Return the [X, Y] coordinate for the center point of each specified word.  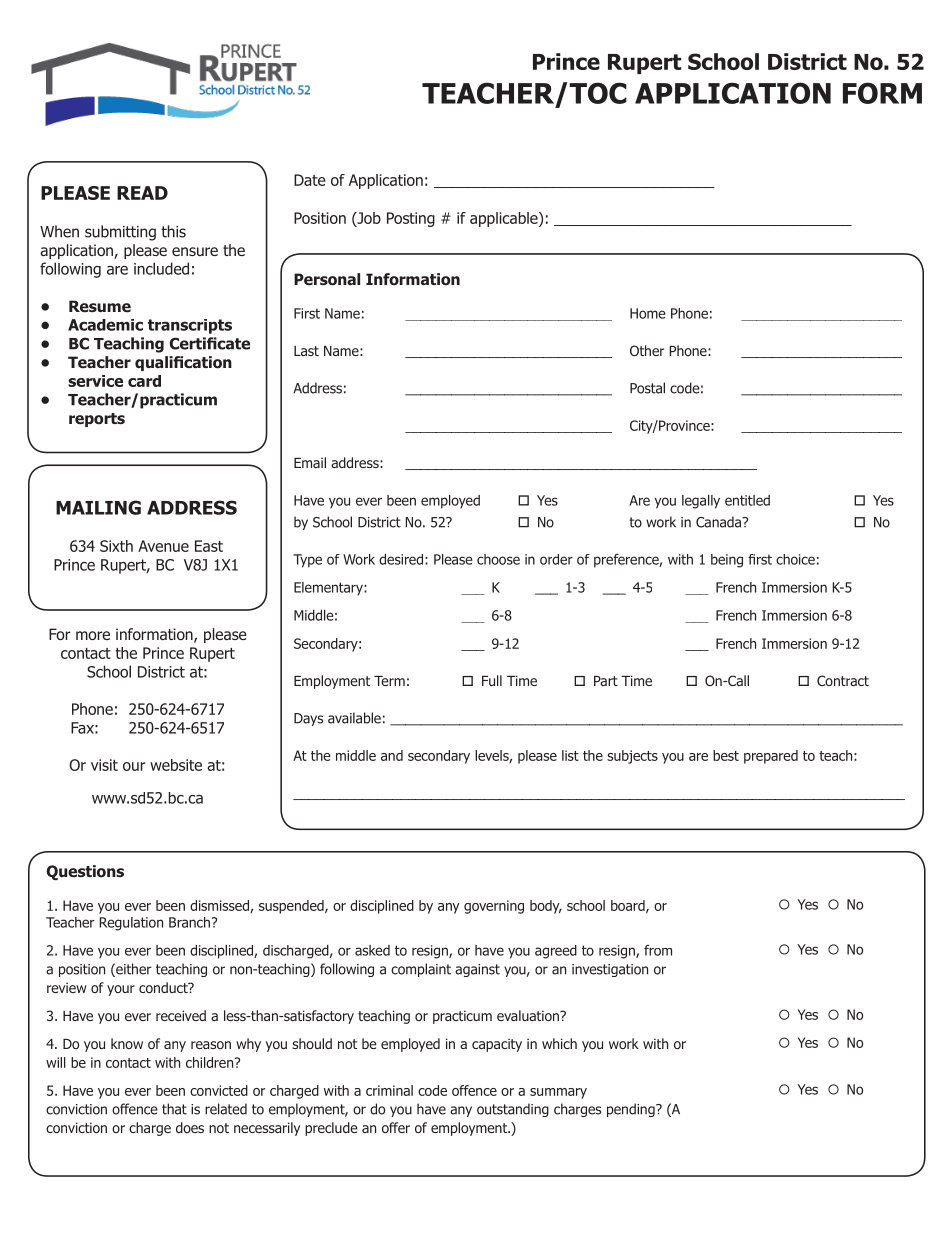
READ [142, 193]
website [176, 765]
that [174, 1109]
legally [701, 502]
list [570, 755]
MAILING [98, 507]
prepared [771, 757]
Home [647, 313]
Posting [411, 219]
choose [498, 559]
